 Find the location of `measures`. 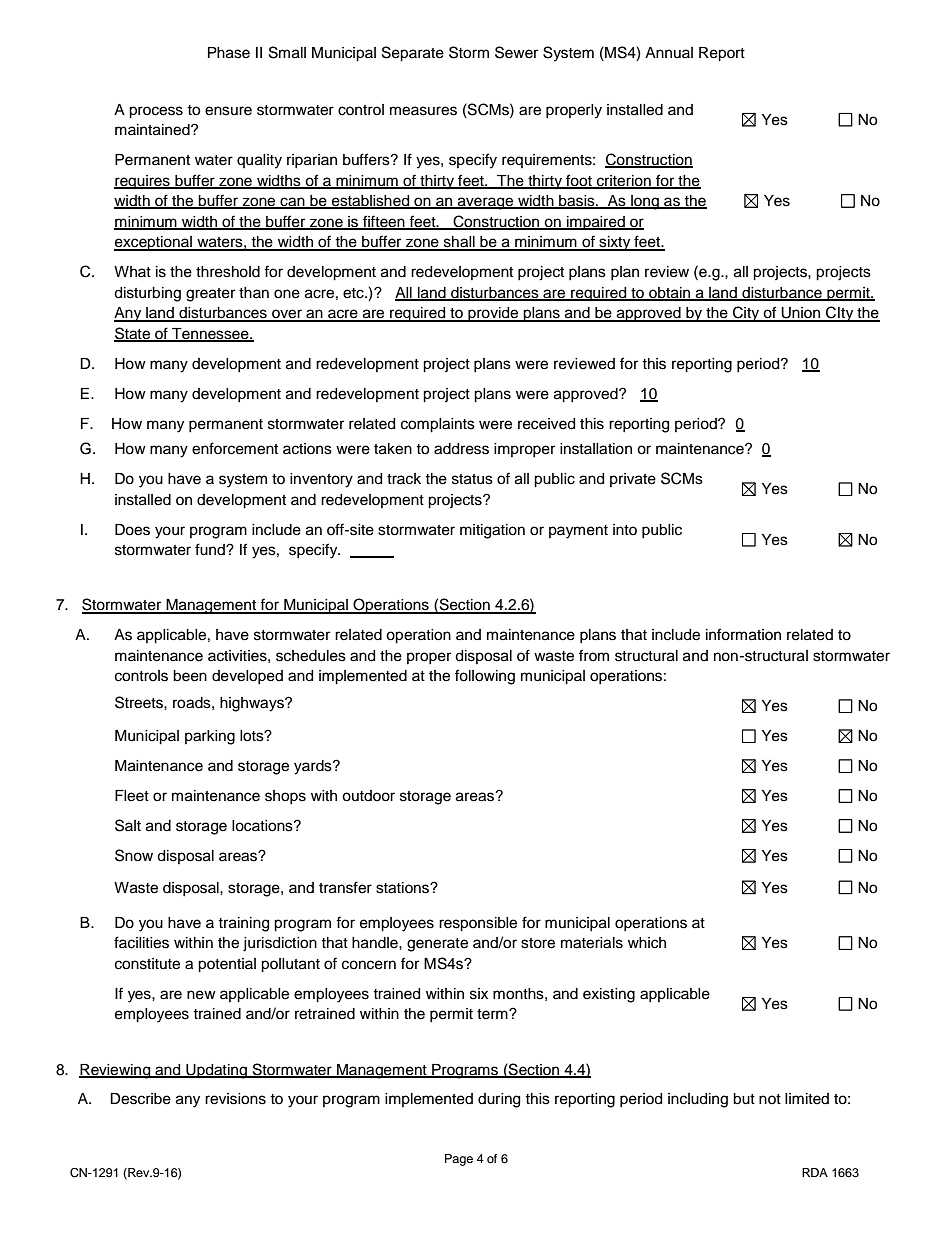

measures is located at coordinates (423, 111).
